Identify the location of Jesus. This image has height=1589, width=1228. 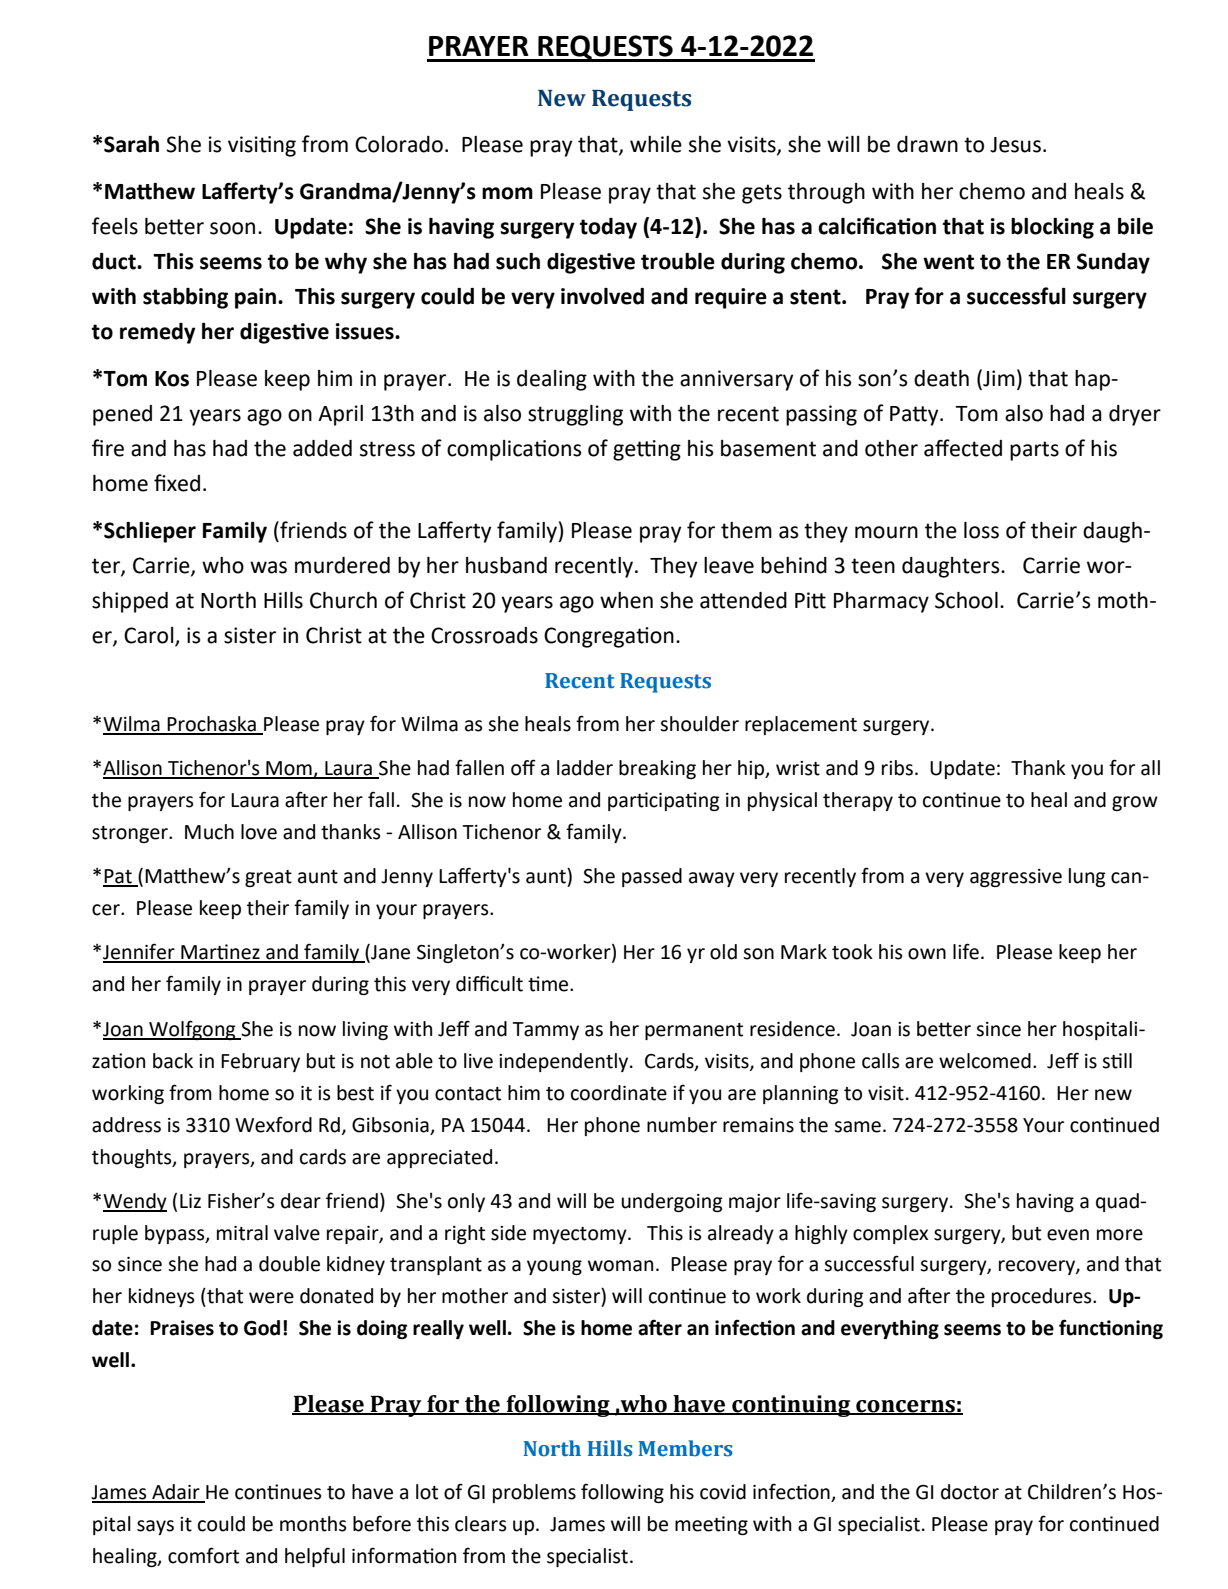
(1015, 145).
